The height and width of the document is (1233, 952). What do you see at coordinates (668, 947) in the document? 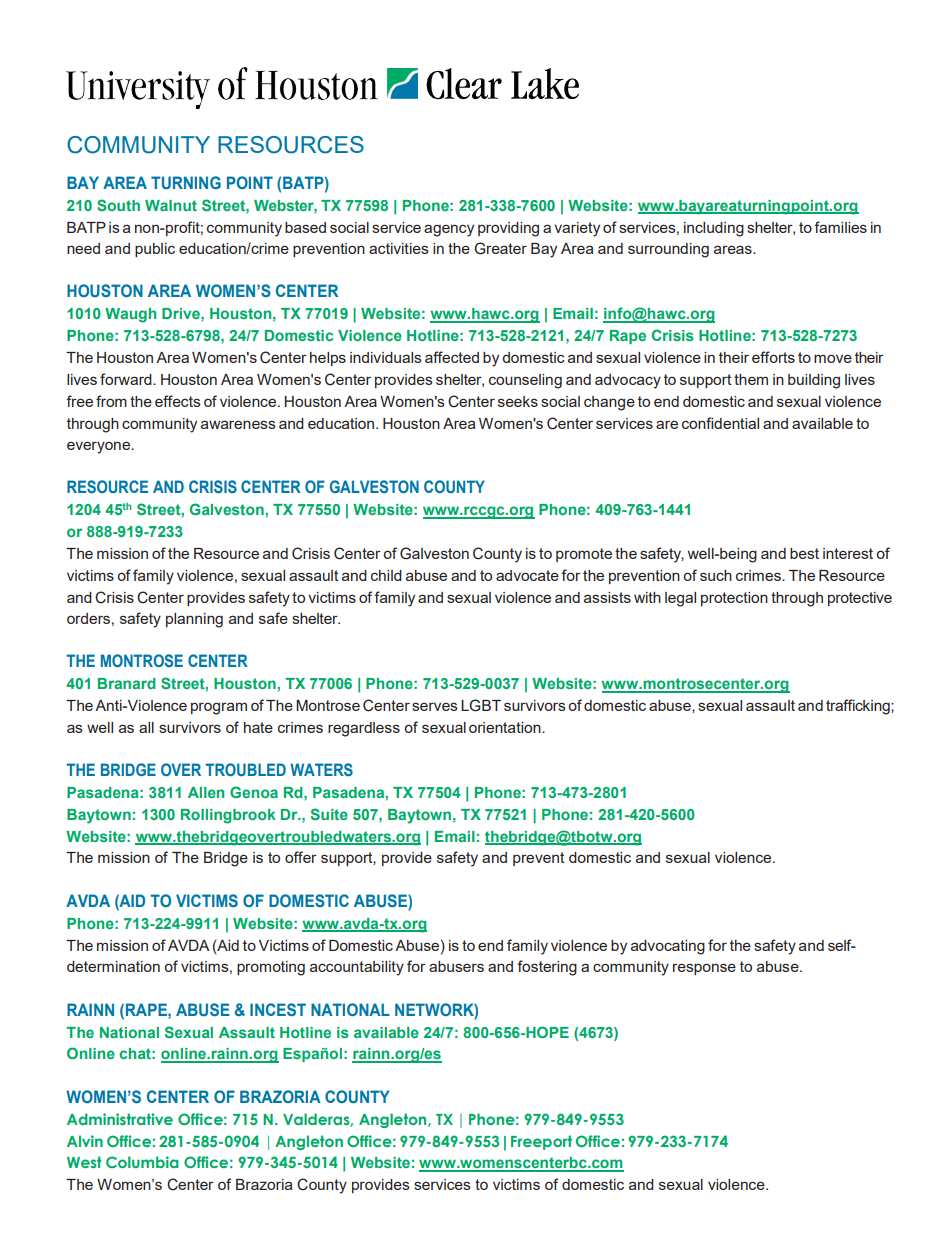
I see `advocating` at bounding box center [668, 947].
